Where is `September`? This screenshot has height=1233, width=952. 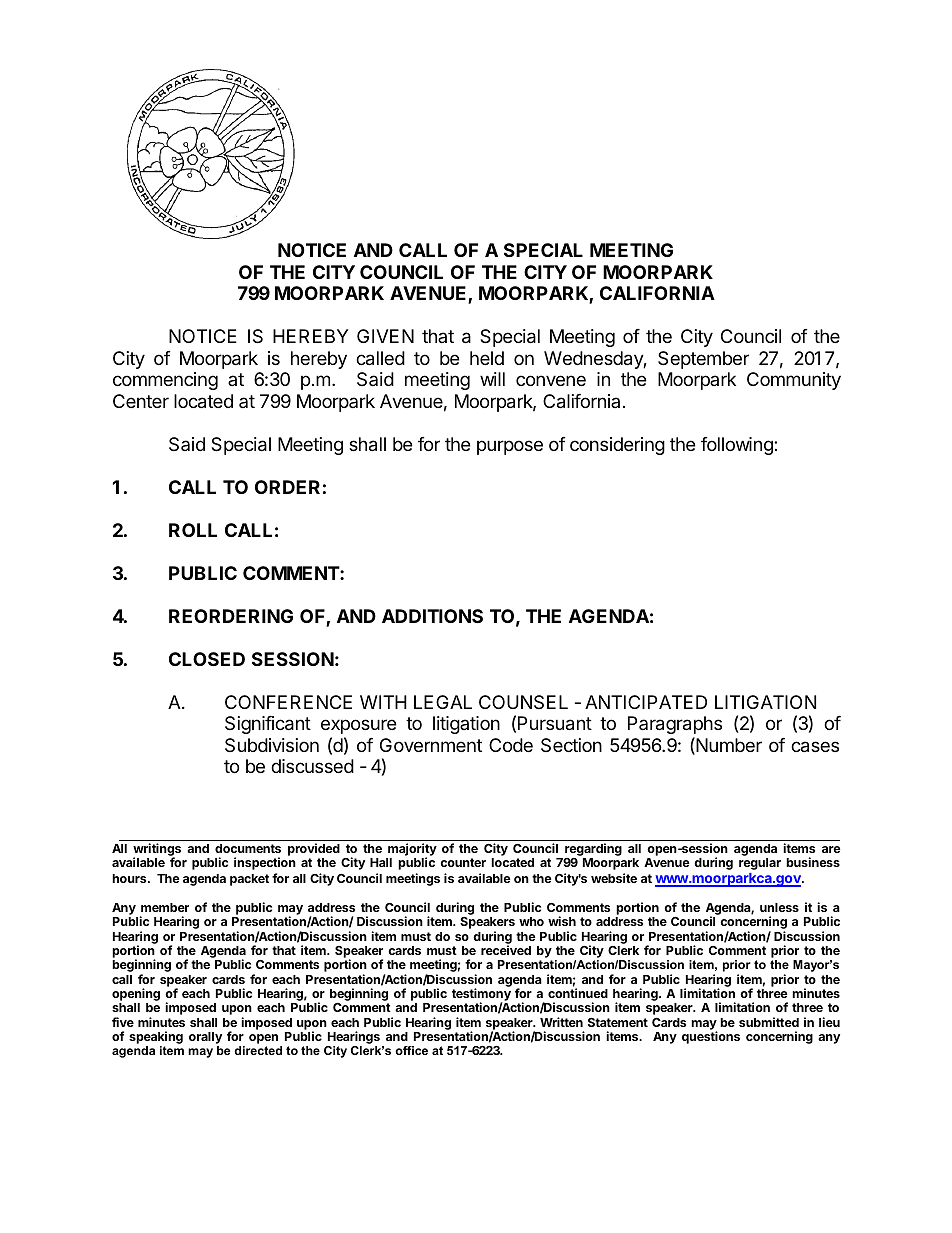
September is located at coordinates (703, 360).
